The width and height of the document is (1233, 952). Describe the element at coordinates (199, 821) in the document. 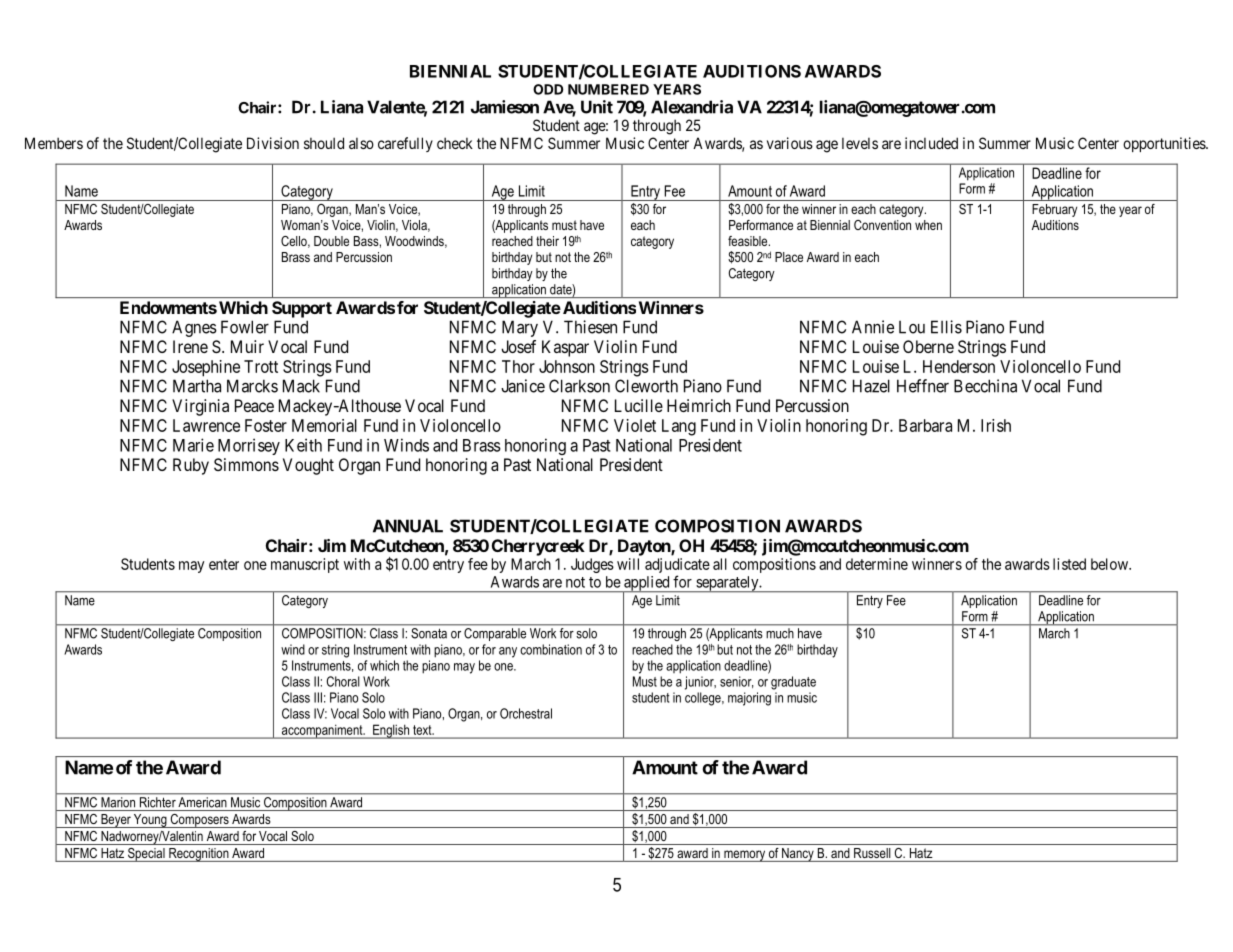

I see `Composers` at that location.
